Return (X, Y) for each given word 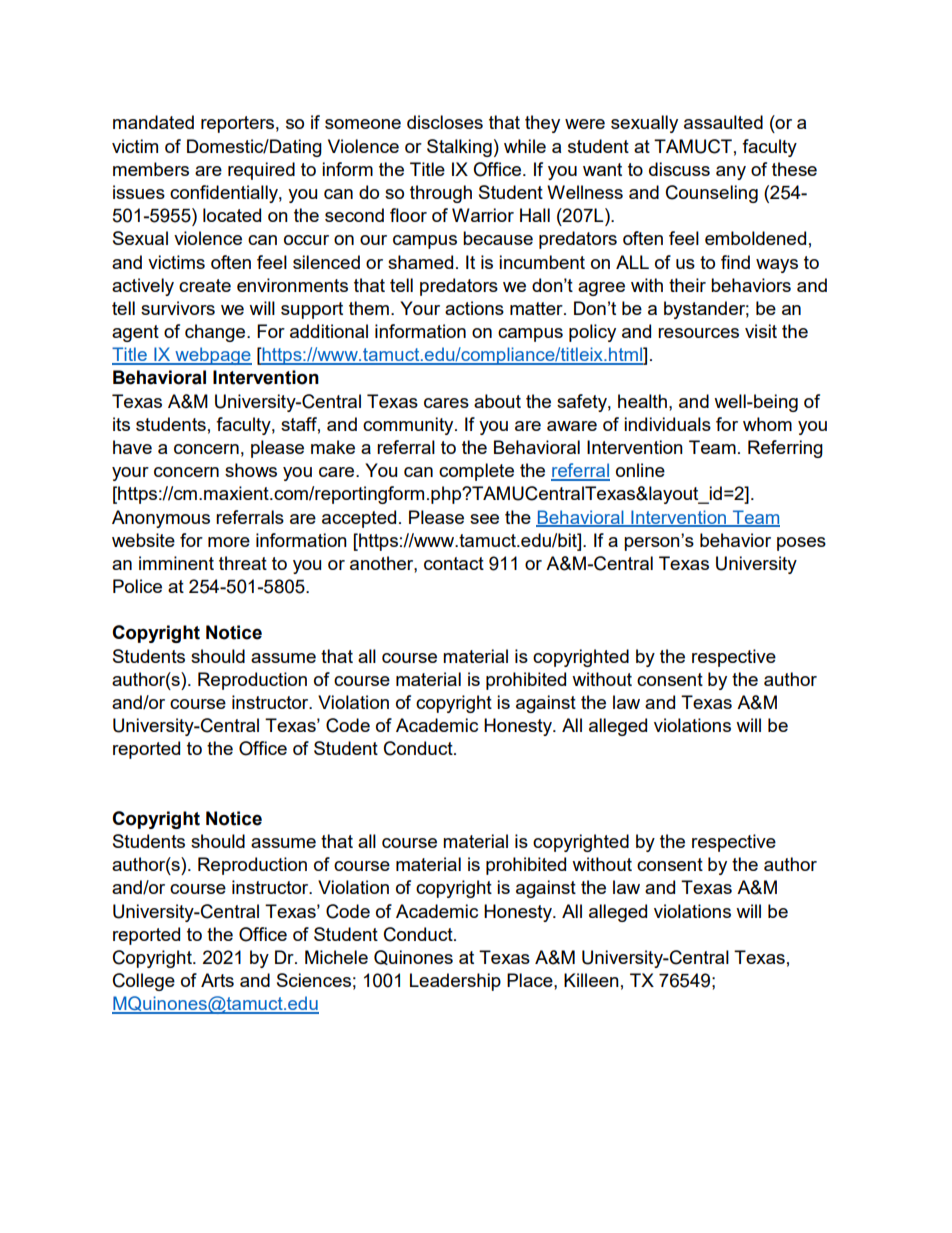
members (151, 169)
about (497, 401)
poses (801, 544)
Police (137, 586)
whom (767, 424)
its (121, 424)
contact (454, 563)
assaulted (723, 122)
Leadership (455, 982)
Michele (336, 957)
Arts (217, 980)
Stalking (459, 148)
